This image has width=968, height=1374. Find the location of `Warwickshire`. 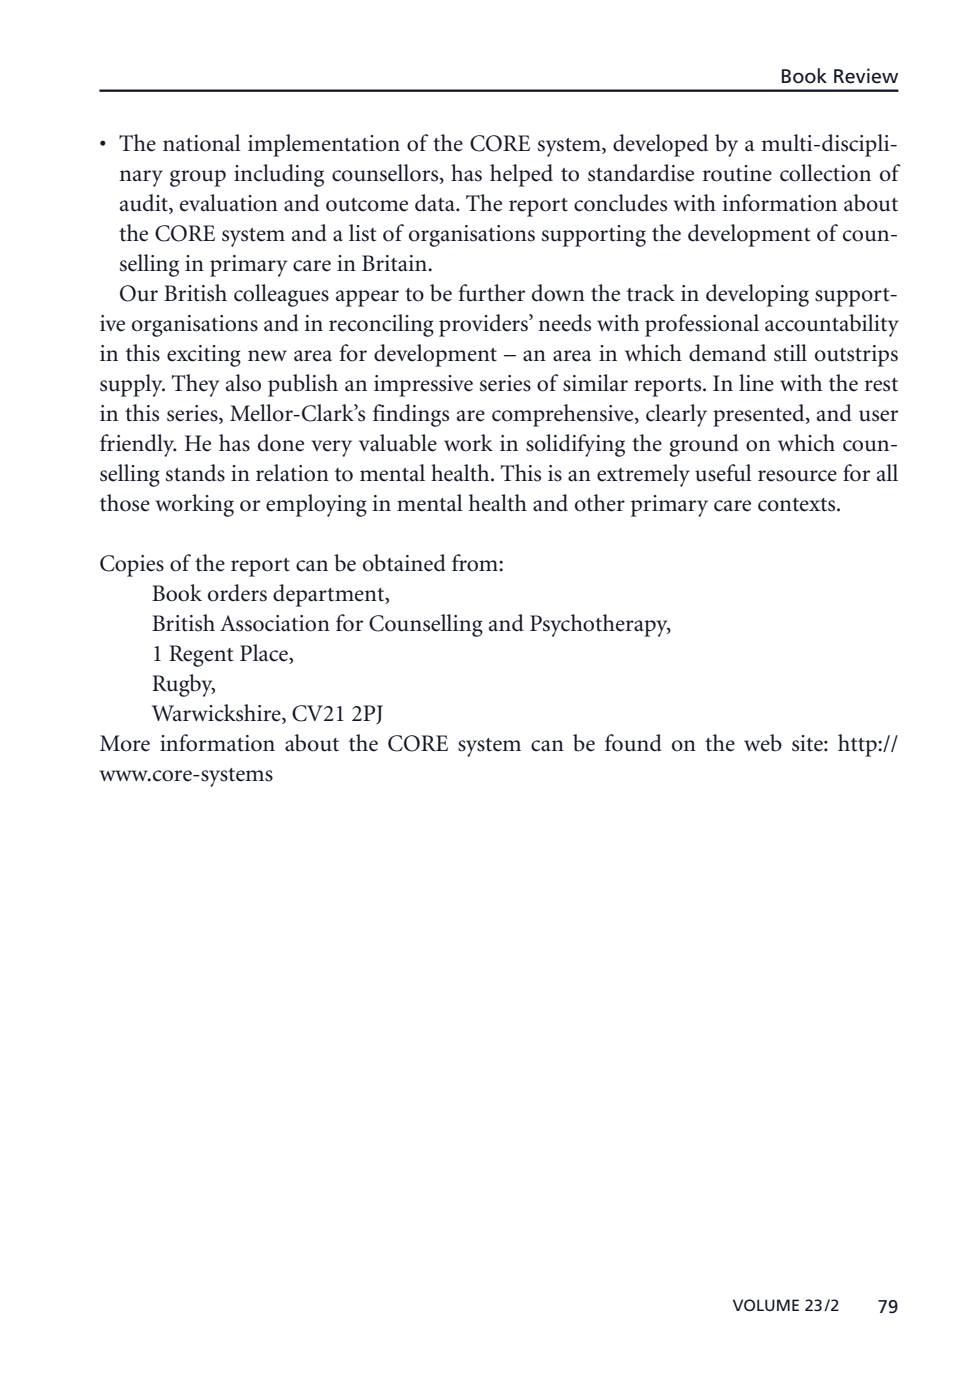

Warwickshire is located at coordinates (217, 714).
